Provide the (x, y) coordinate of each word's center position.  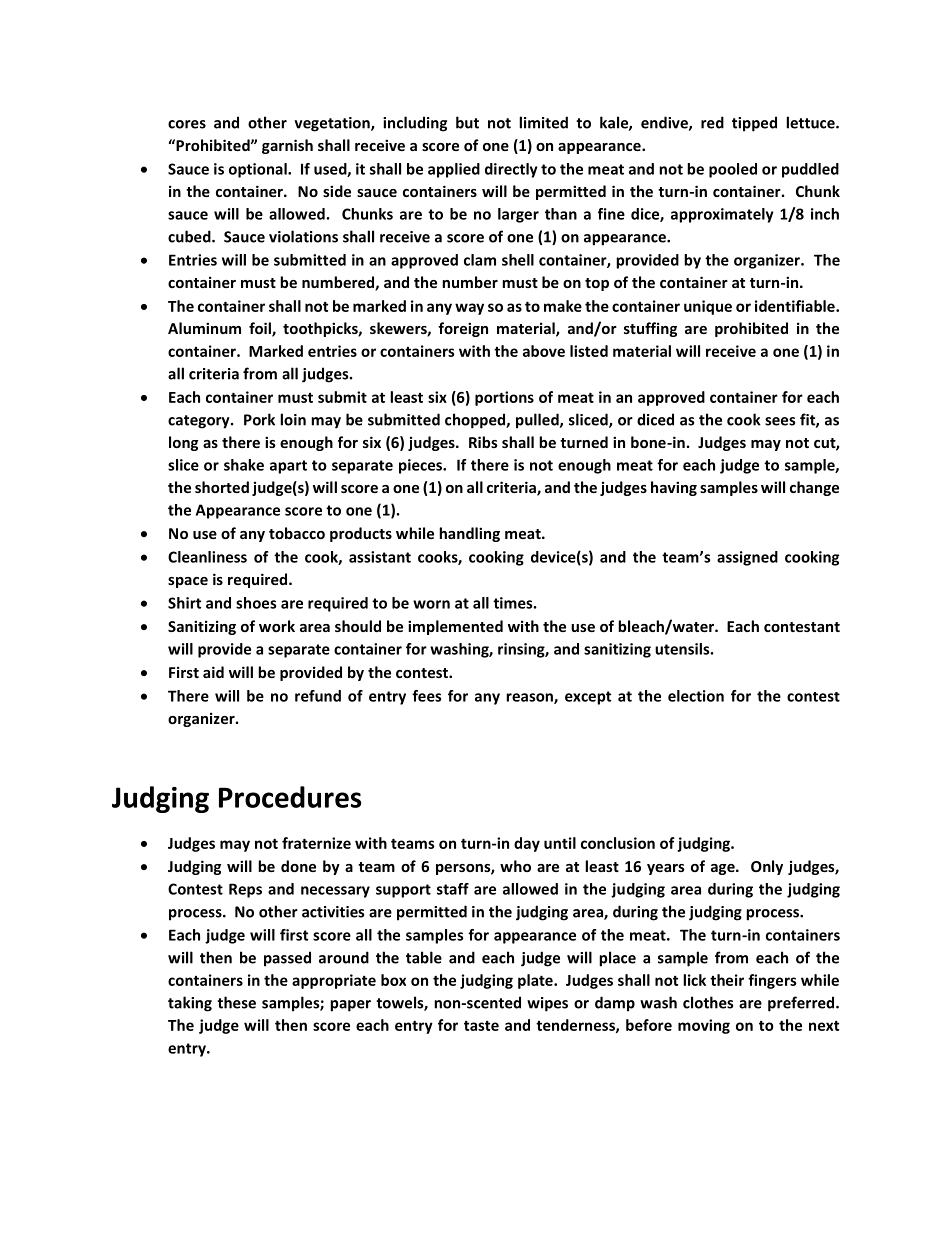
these (236, 1002)
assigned (747, 558)
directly (511, 170)
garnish (287, 146)
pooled (733, 170)
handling (469, 534)
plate (536, 981)
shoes (256, 603)
